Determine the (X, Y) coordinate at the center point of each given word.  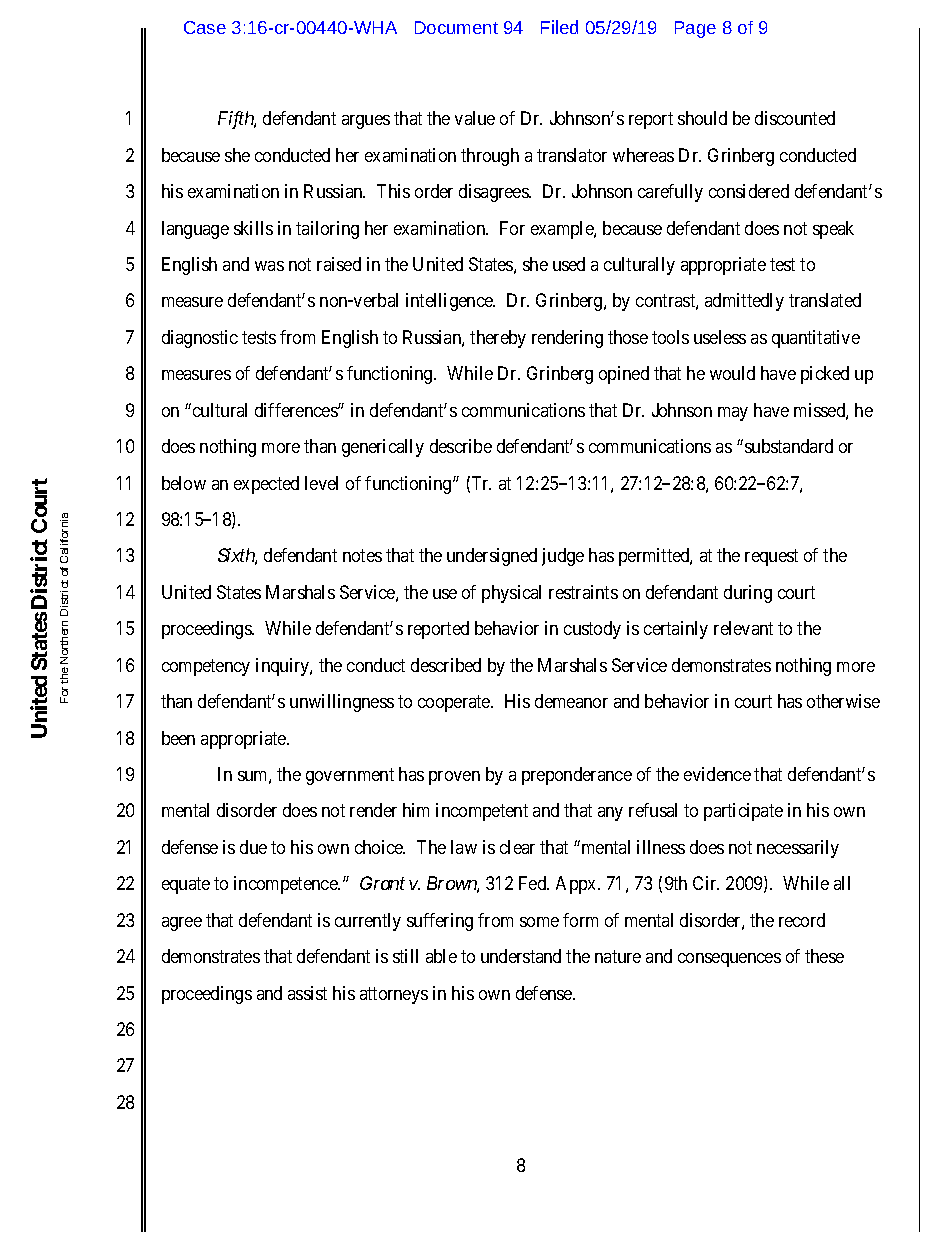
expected (266, 485)
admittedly (744, 302)
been (178, 738)
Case (205, 27)
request (771, 558)
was (269, 266)
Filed (559, 27)
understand (521, 956)
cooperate (455, 703)
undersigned (492, 557)
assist (307, 993)
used (569, 264)
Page (695, 29)
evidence (717, 774)
